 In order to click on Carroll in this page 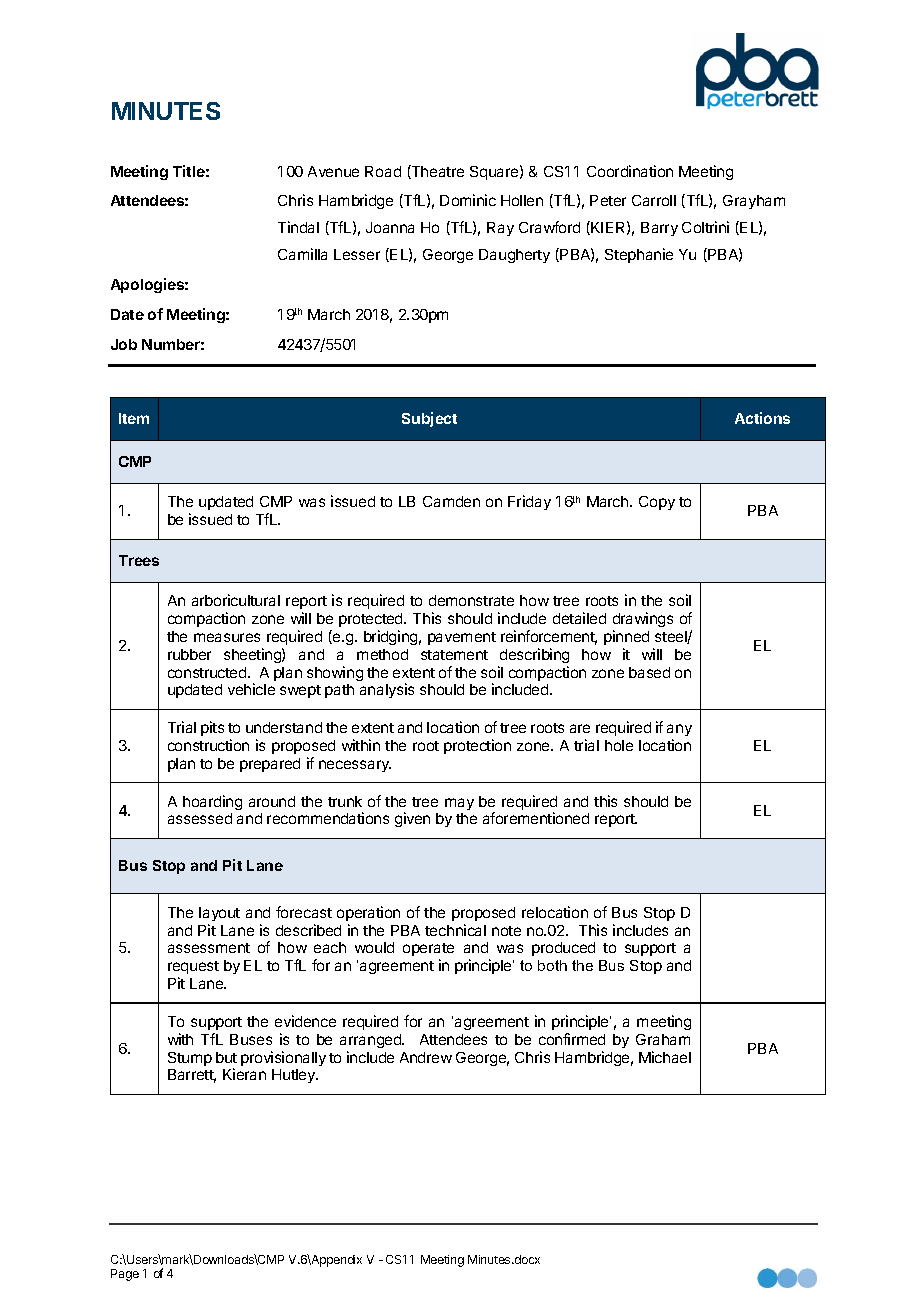, I will do `click(654, 200)`.
